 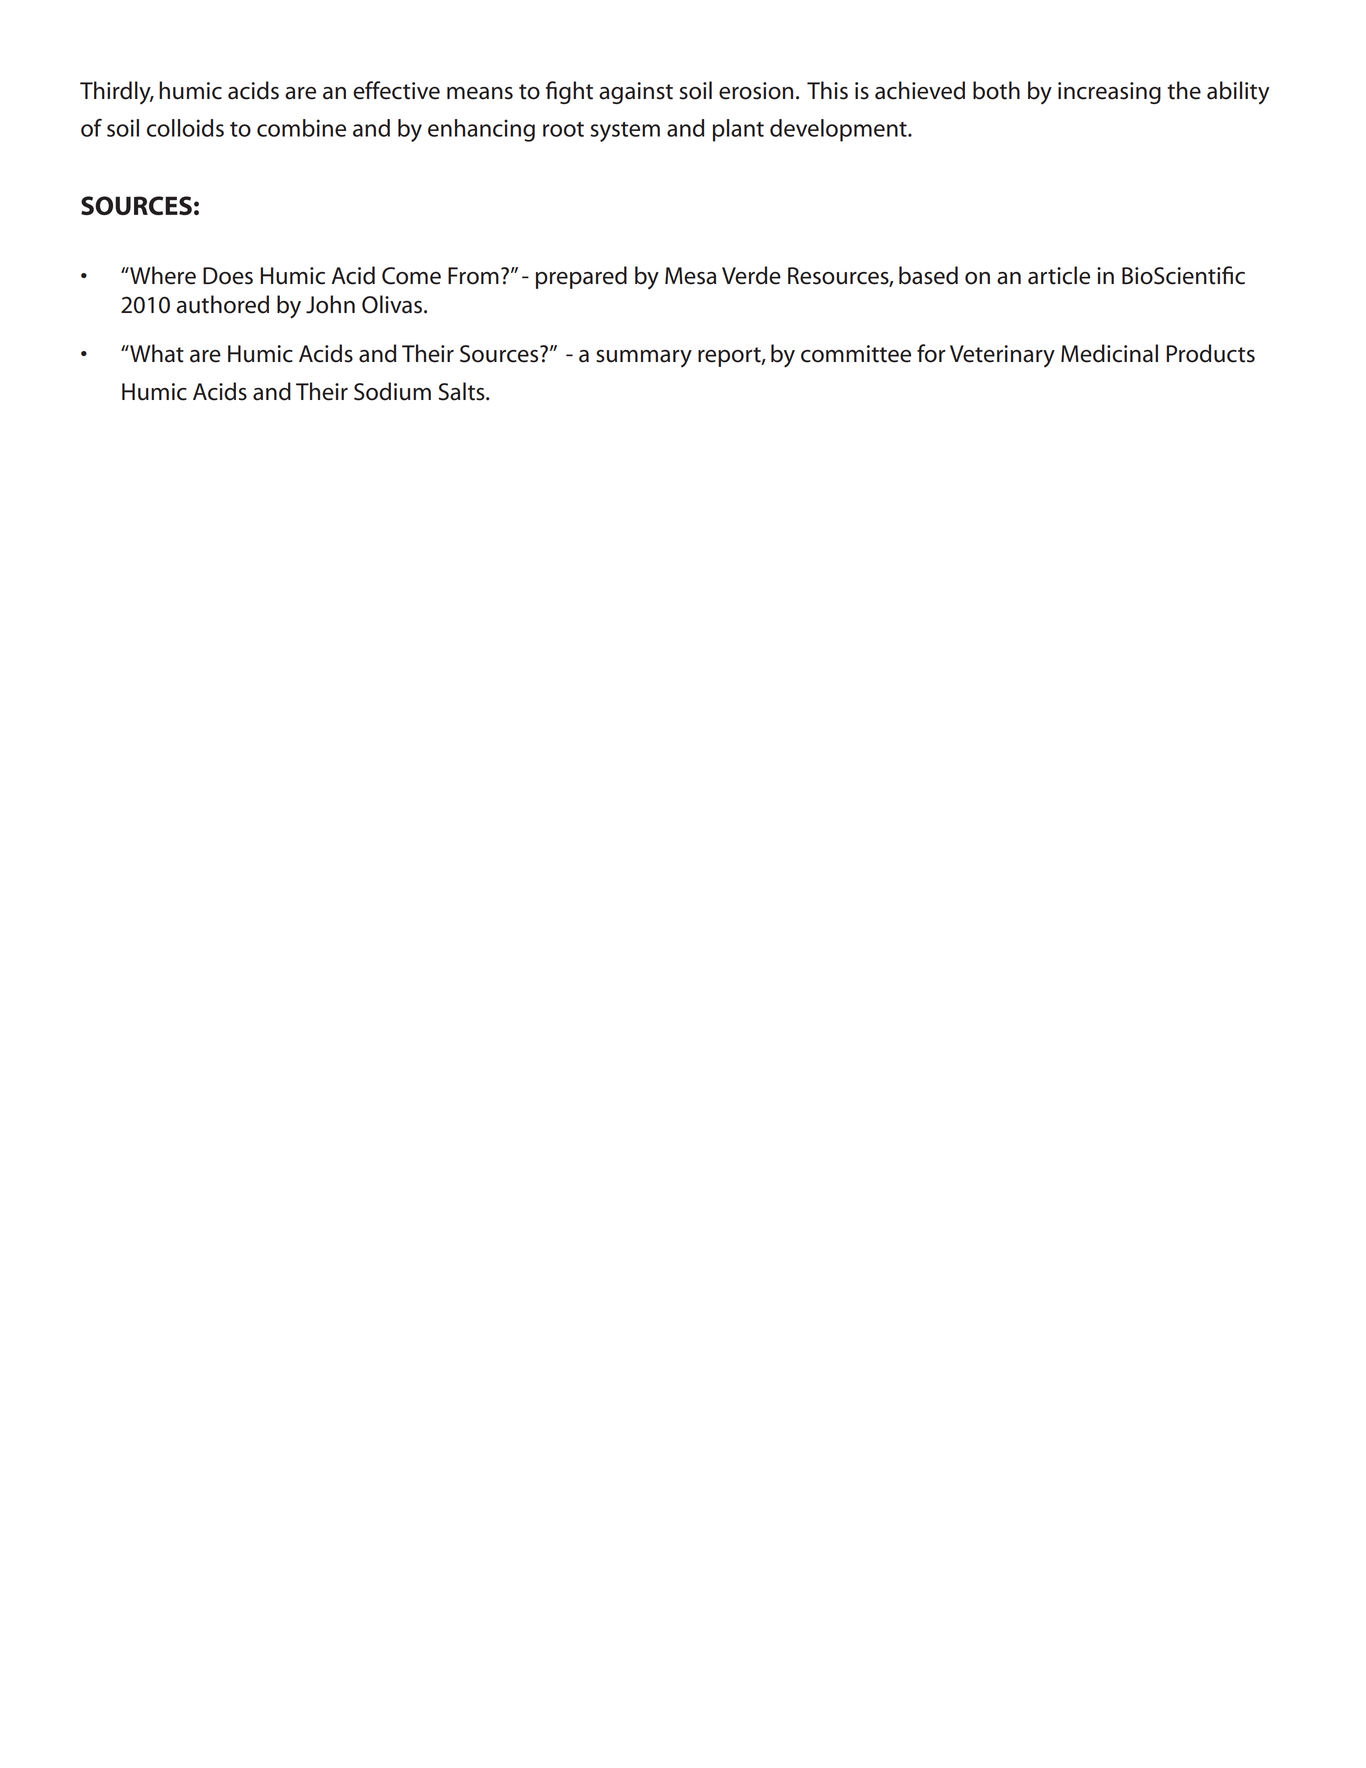 What do you see at coordinates (690, 276) in the document?
I see `Mesa` at bounding box center [690, 276].
